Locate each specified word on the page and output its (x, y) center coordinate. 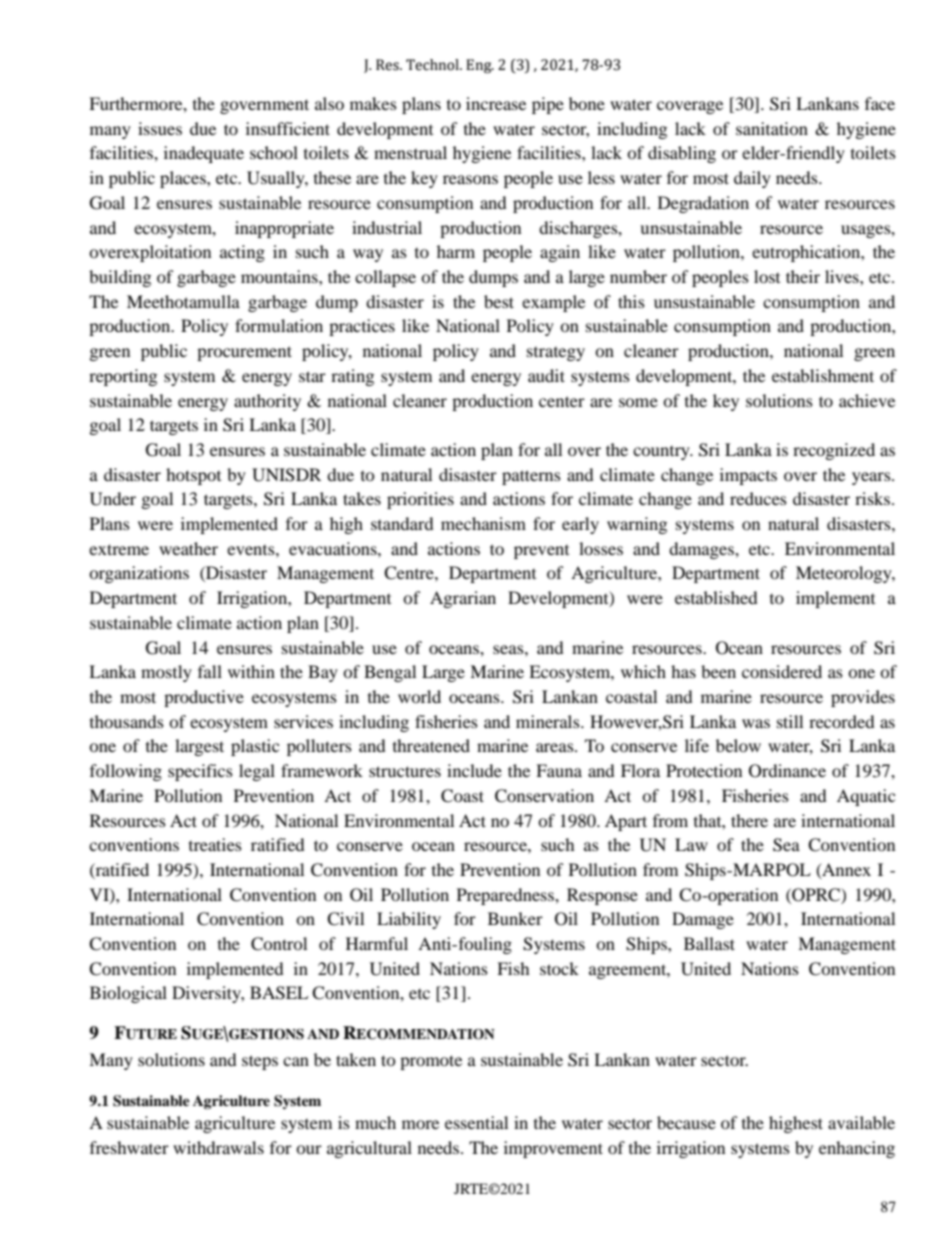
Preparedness (506, 896)
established (716, 597)
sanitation (772, 128)
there (749, 820)
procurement (244, 353)
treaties (215, 844)
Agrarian (463, 599)
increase (496, 103)
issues (160, 128)
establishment (823, 375)
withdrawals (218, 1147)
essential (476, 1122)
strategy (556, 354)
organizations (139, 574)
